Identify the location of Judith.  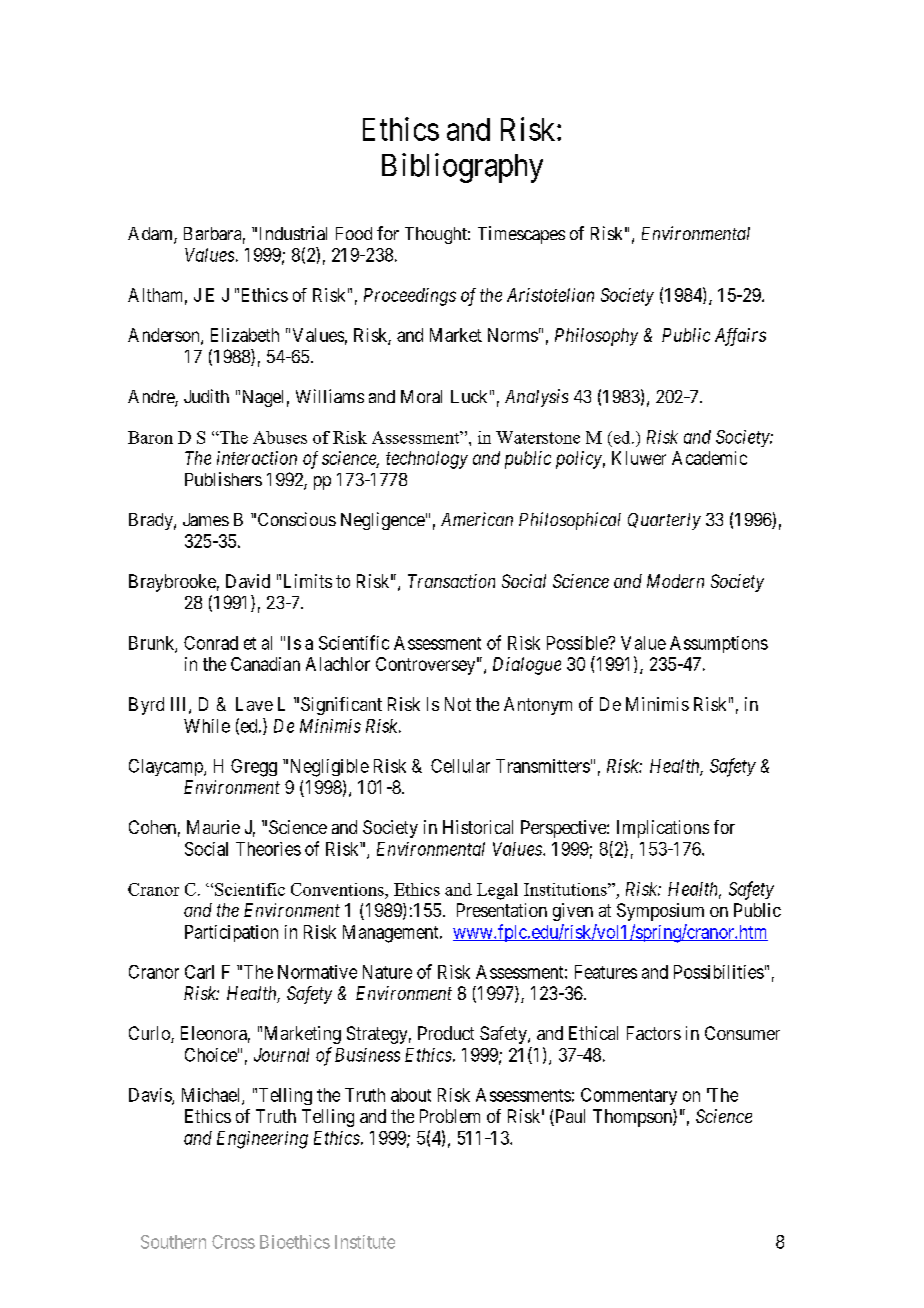
(206, 396).
